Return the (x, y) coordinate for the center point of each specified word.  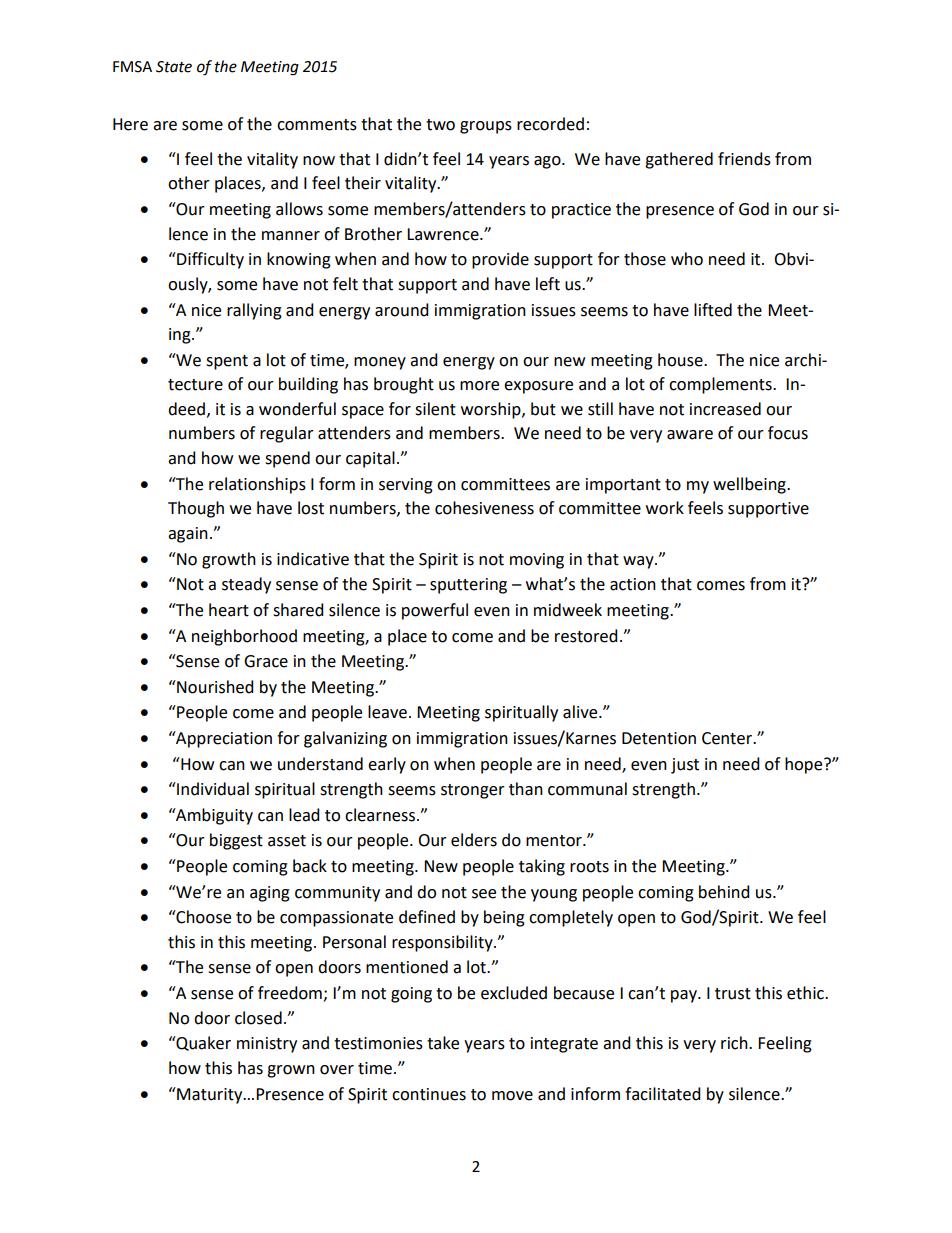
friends (744, 159)
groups (486, 127)
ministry (267, 1045)
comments (317, 125)
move (512, 1096)
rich (735, 1043)
